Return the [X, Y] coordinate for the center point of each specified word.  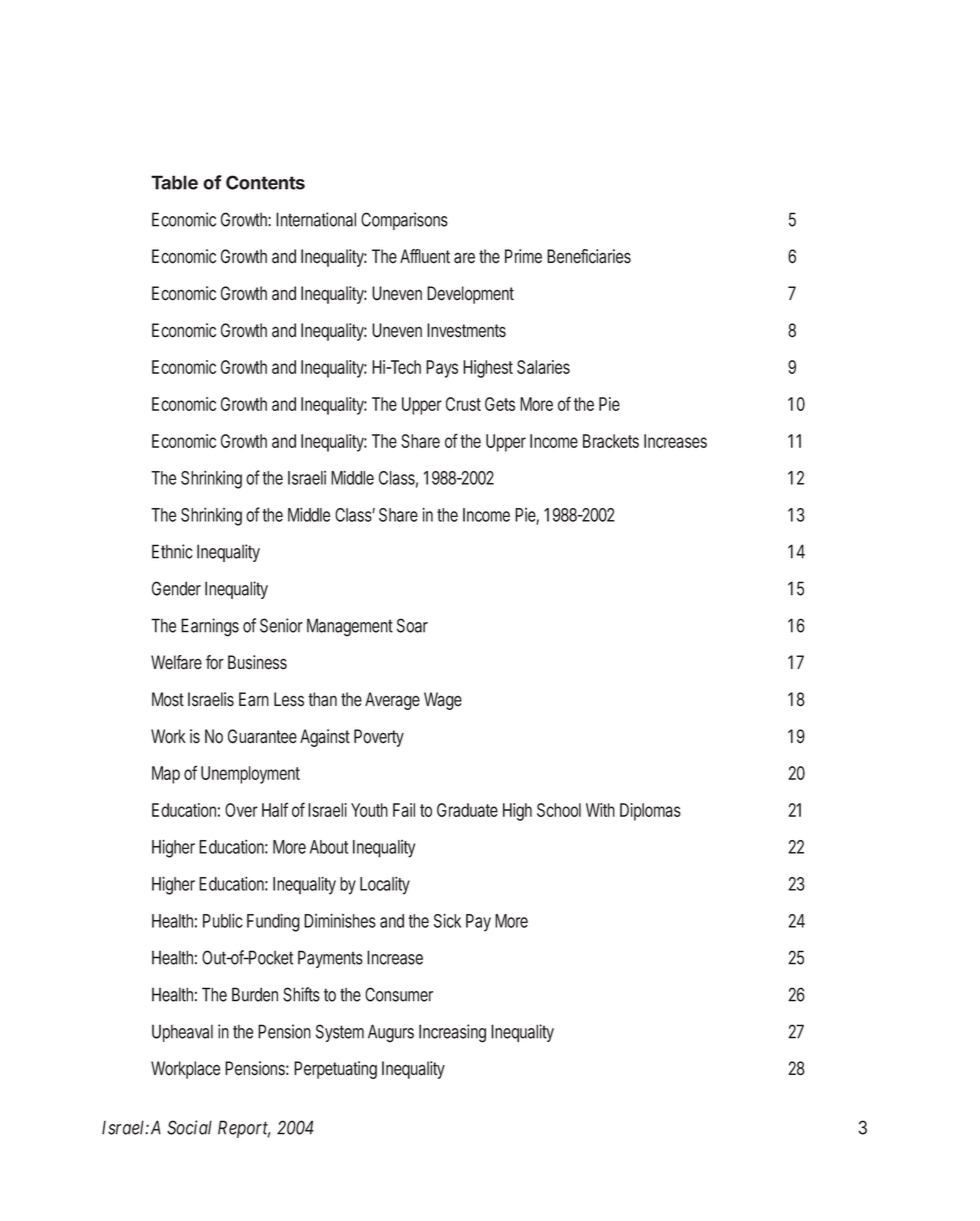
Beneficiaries [589, 256]
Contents [265, 182]
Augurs [391, 1033]
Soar [412, 625]
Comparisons [404, 221]
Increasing [452, 1033]
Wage [443, 701]
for [215, 662]
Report [244, 1129]
